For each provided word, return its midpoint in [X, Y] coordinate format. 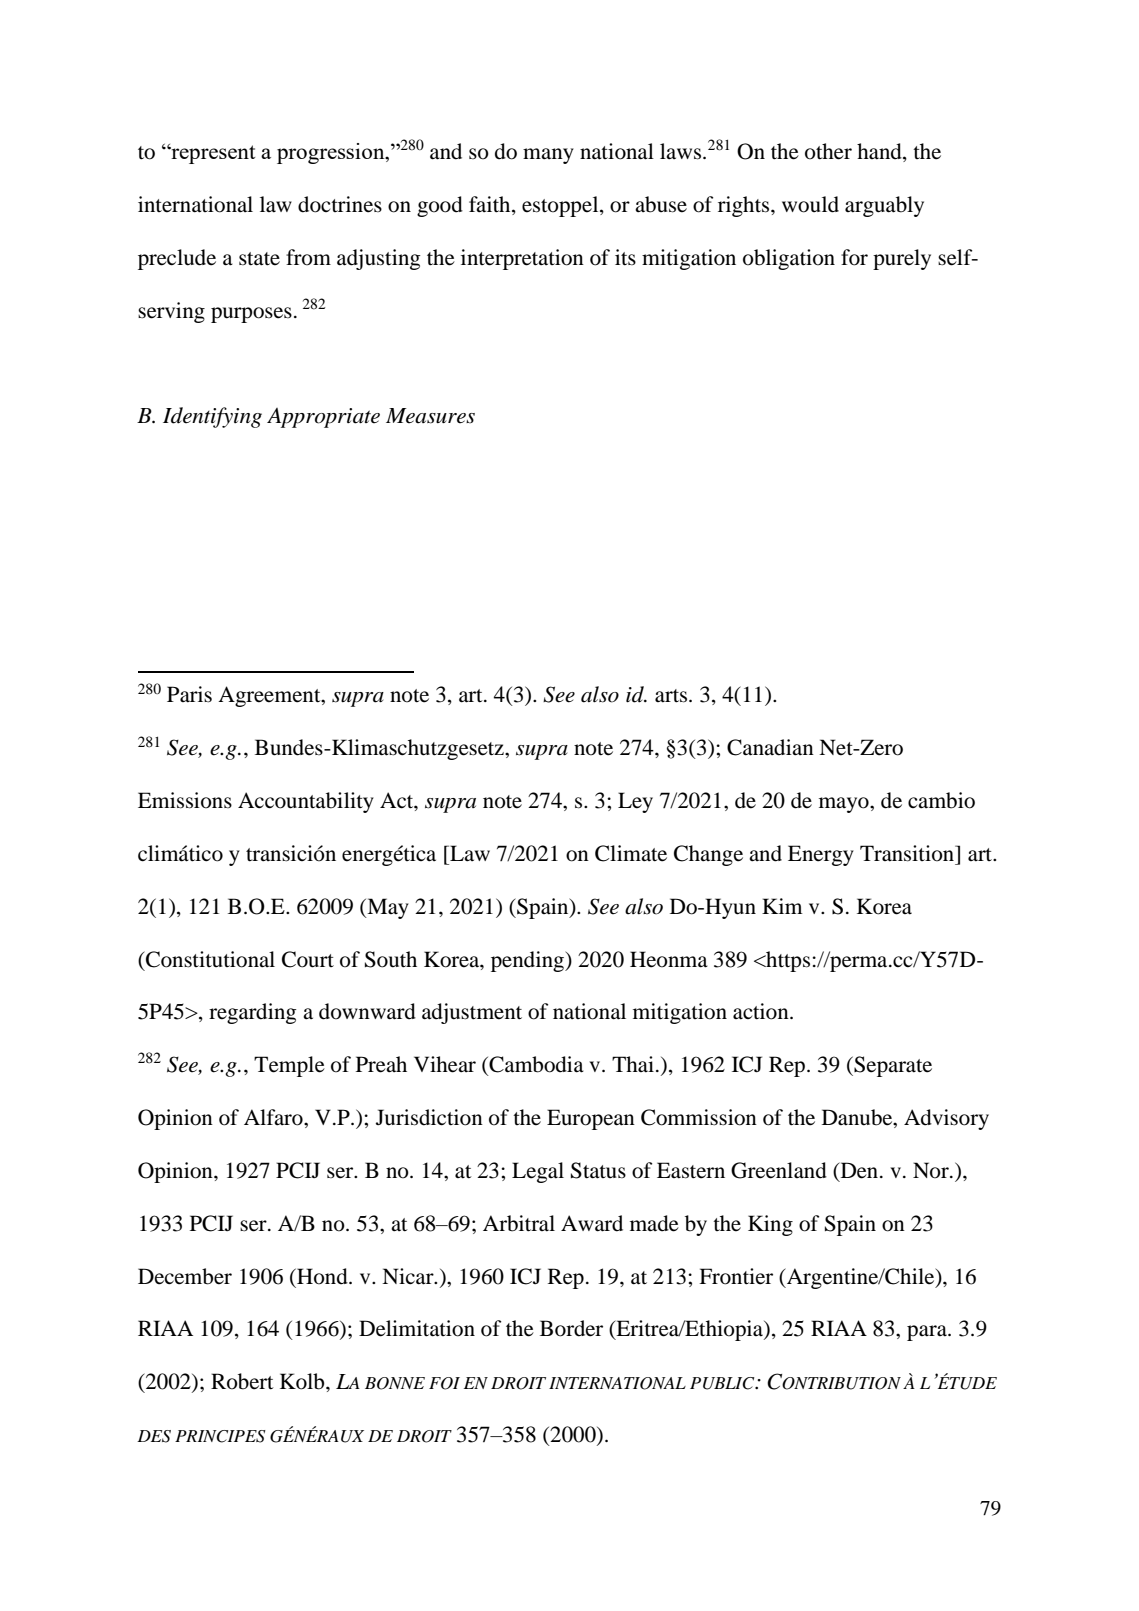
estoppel [561, 206]
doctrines [340, 204]
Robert [242, 1381]
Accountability [306, 802]
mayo [845, 805]
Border [571, 1328]
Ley [635, 802]
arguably [884, 206]
